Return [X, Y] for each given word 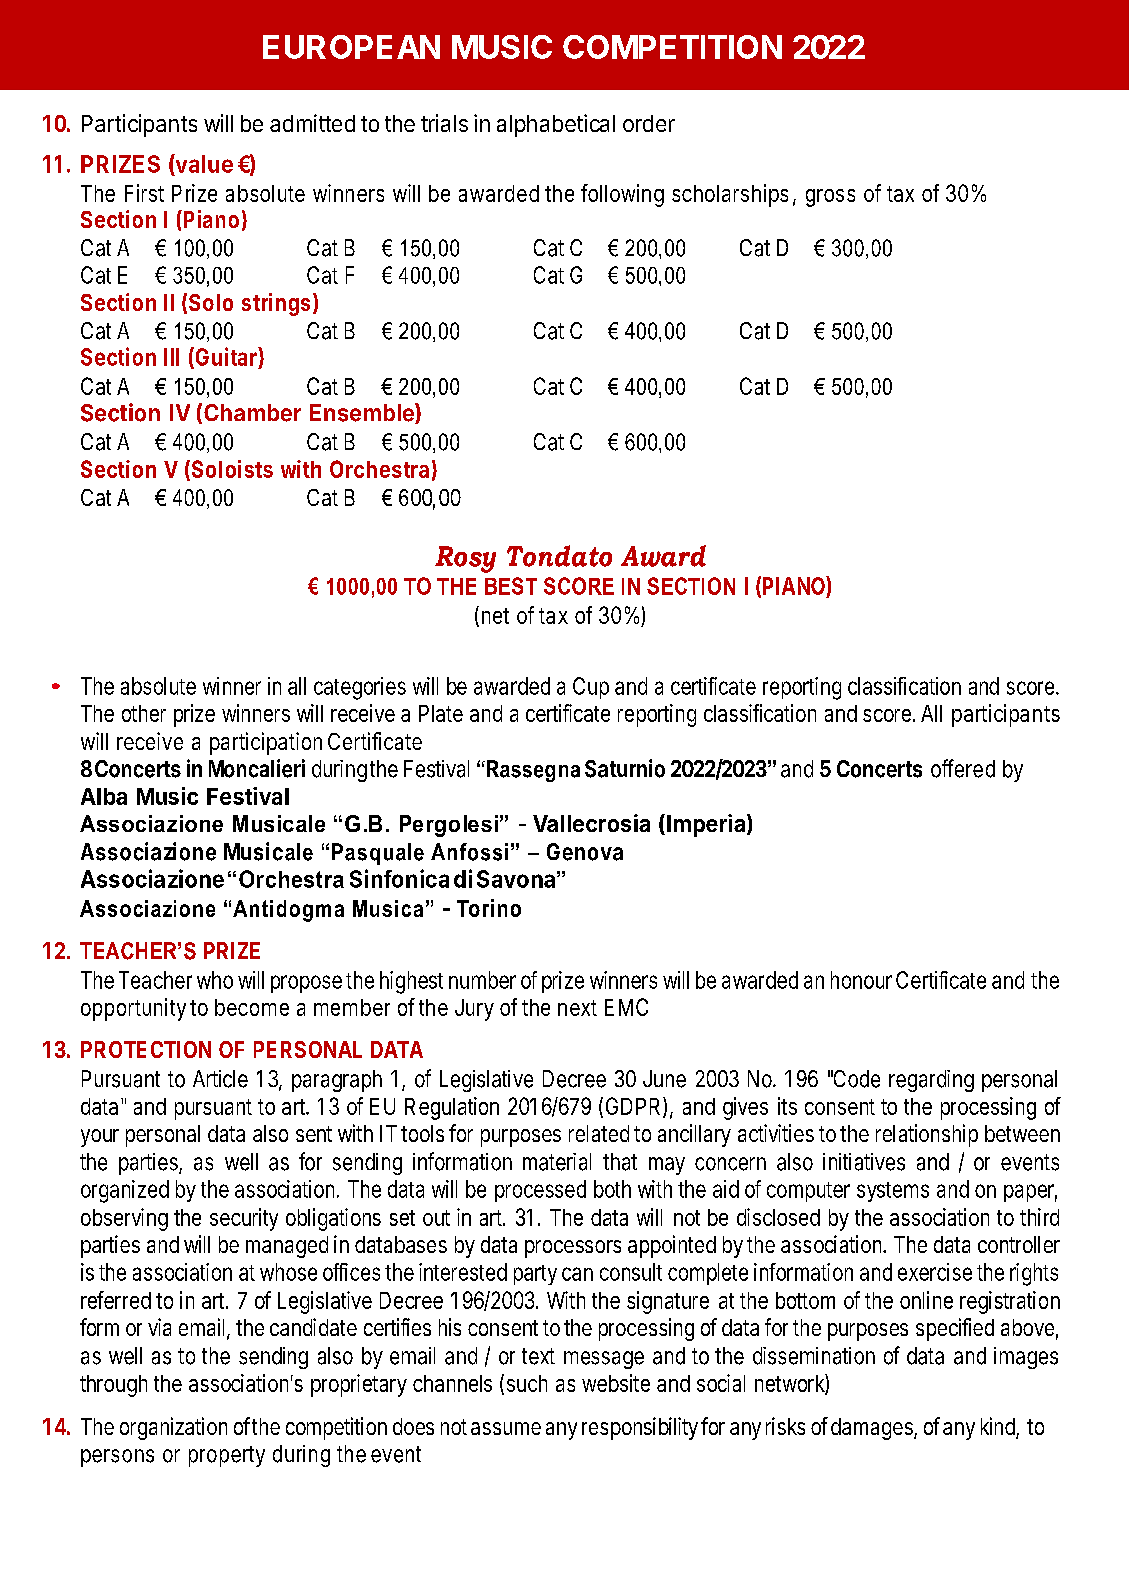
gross [830, 198]
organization [173, 1428]
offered [963, 768]
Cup [591, 688]
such [527, 1383]
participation [266, 743]
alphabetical [556, 125]
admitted [312, 123]
